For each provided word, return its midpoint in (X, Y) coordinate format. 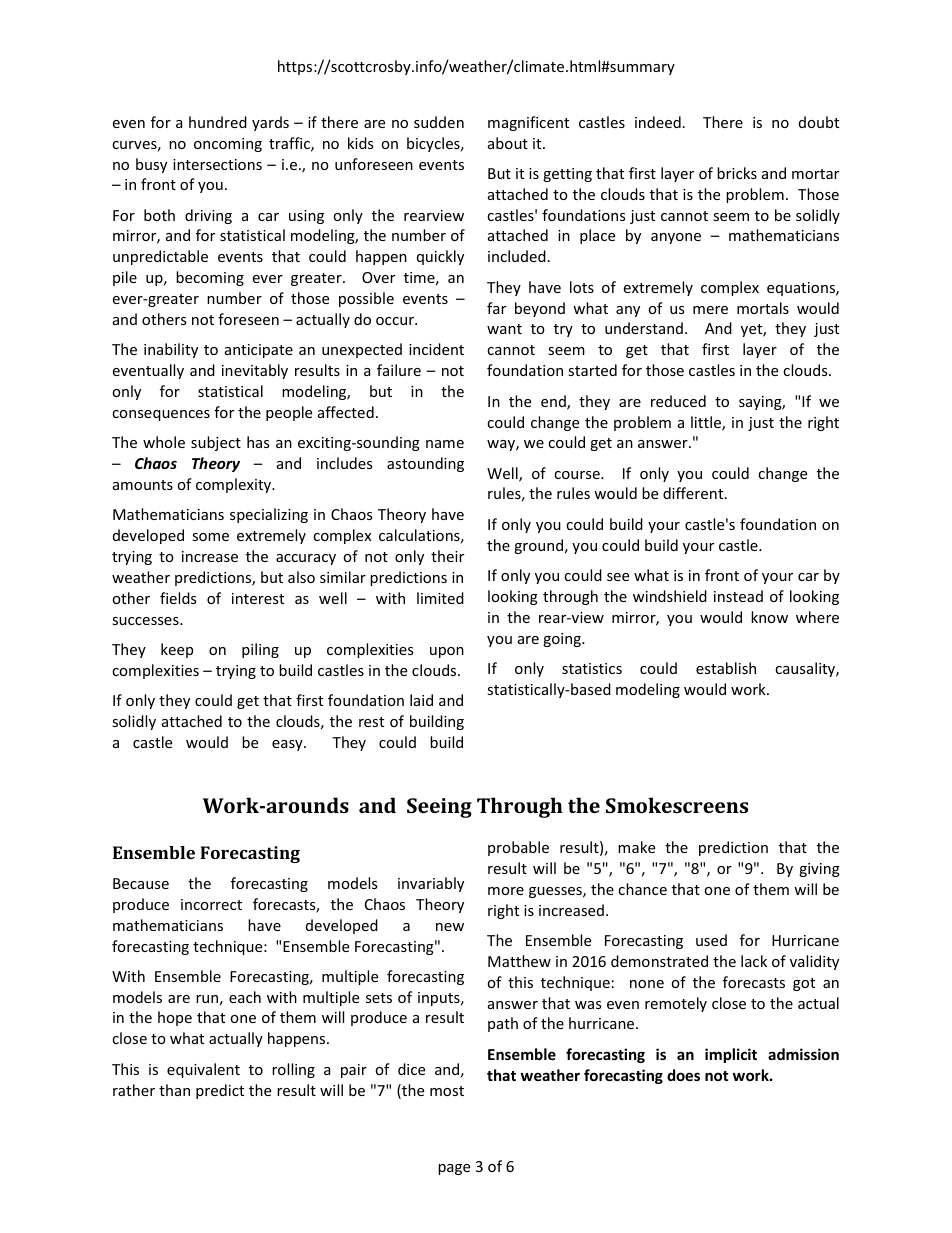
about (508, 143)
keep (177, 650)
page (454, 1169)
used (711, 940)
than (174, 1090)
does (683, 1075)
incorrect (211, 904)
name (445, 444)
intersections (217, 164)
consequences (161, 415)
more (506, 891)
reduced (678, 401)
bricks (737, 173)
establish (726, 668)
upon (447, 652)
